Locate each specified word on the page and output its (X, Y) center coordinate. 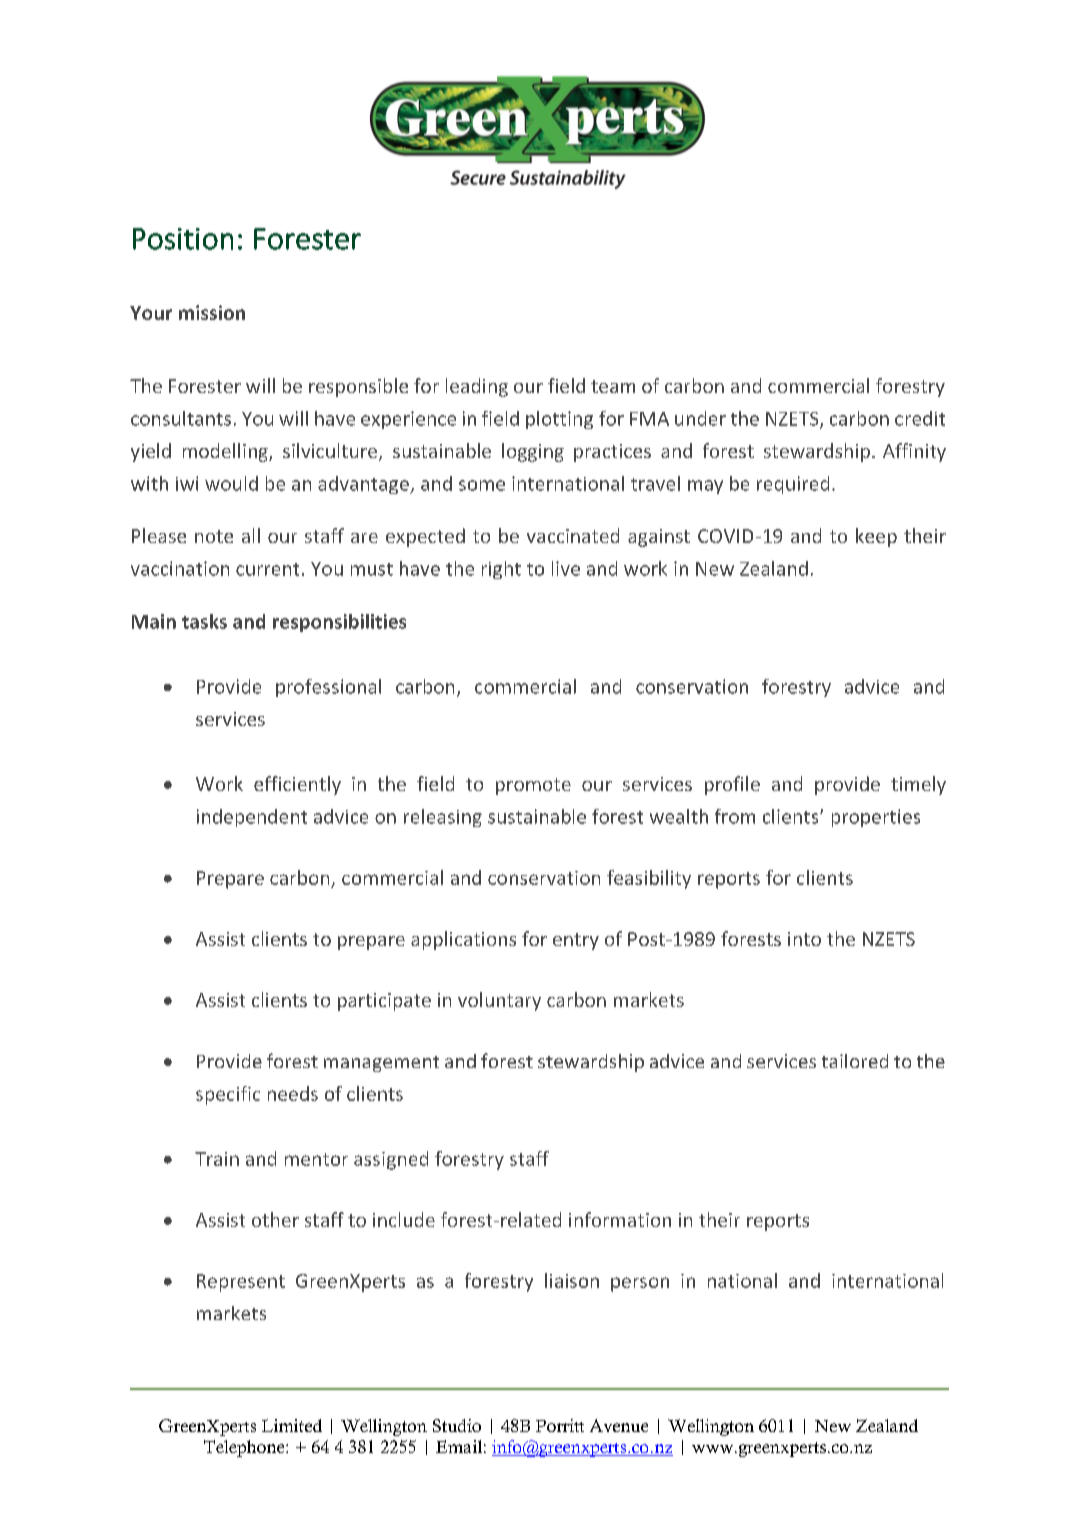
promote (533, 786)
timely (918, 785)
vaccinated (573, 535)
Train (217, 1159)
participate (384, 1002)
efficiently (297, 785)
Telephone (245, 1448)
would (231, 483)
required (793, 485)
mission (212, 312)
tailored (855, 1061)
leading (477, 387)
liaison (572, 1280)
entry (576, 941)
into (804, 939)
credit (920, 418)
